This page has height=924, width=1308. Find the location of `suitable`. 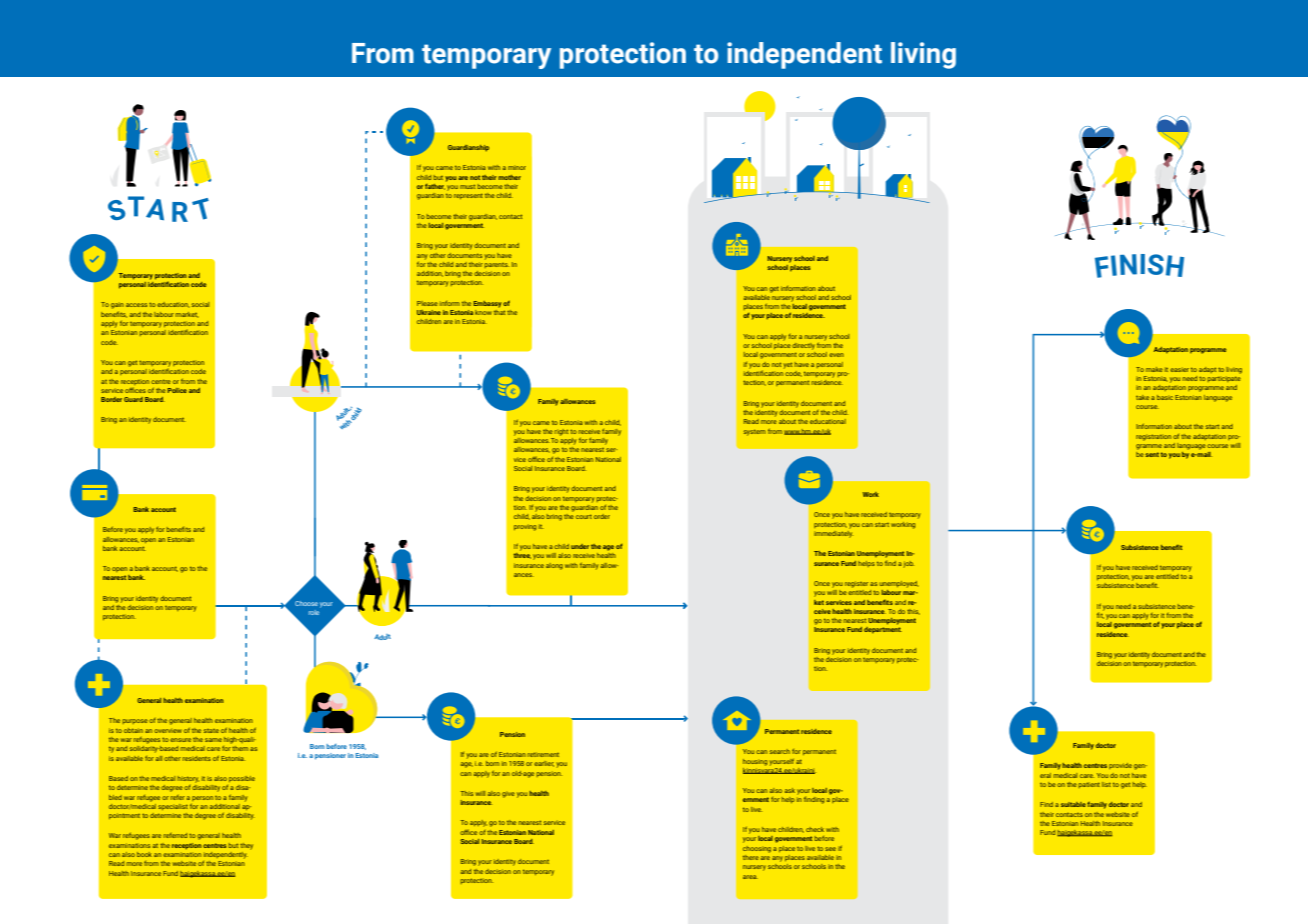

suitable is located at coordinates (1073, 804).
